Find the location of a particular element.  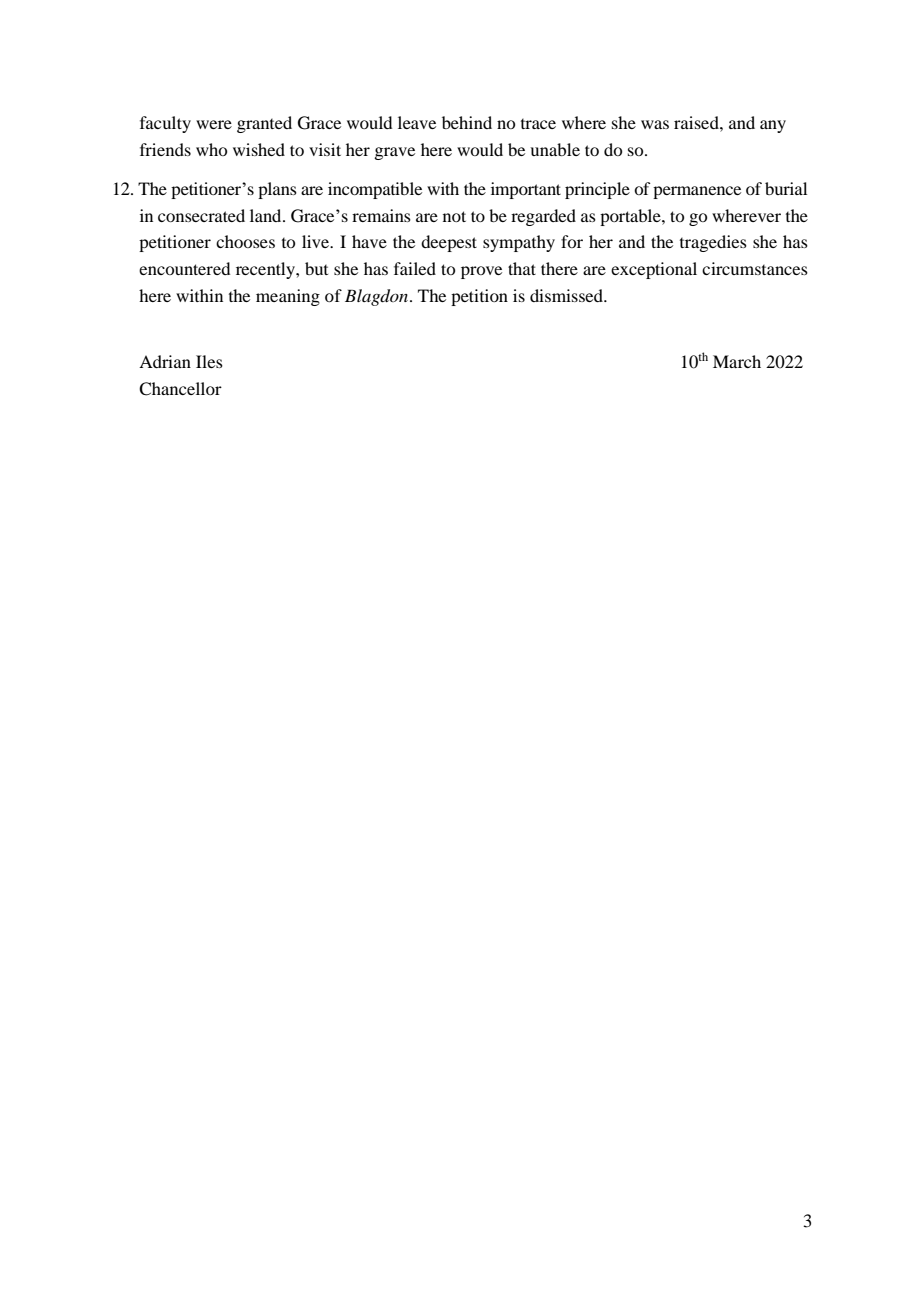

was is located at coordinates (655, 124).
